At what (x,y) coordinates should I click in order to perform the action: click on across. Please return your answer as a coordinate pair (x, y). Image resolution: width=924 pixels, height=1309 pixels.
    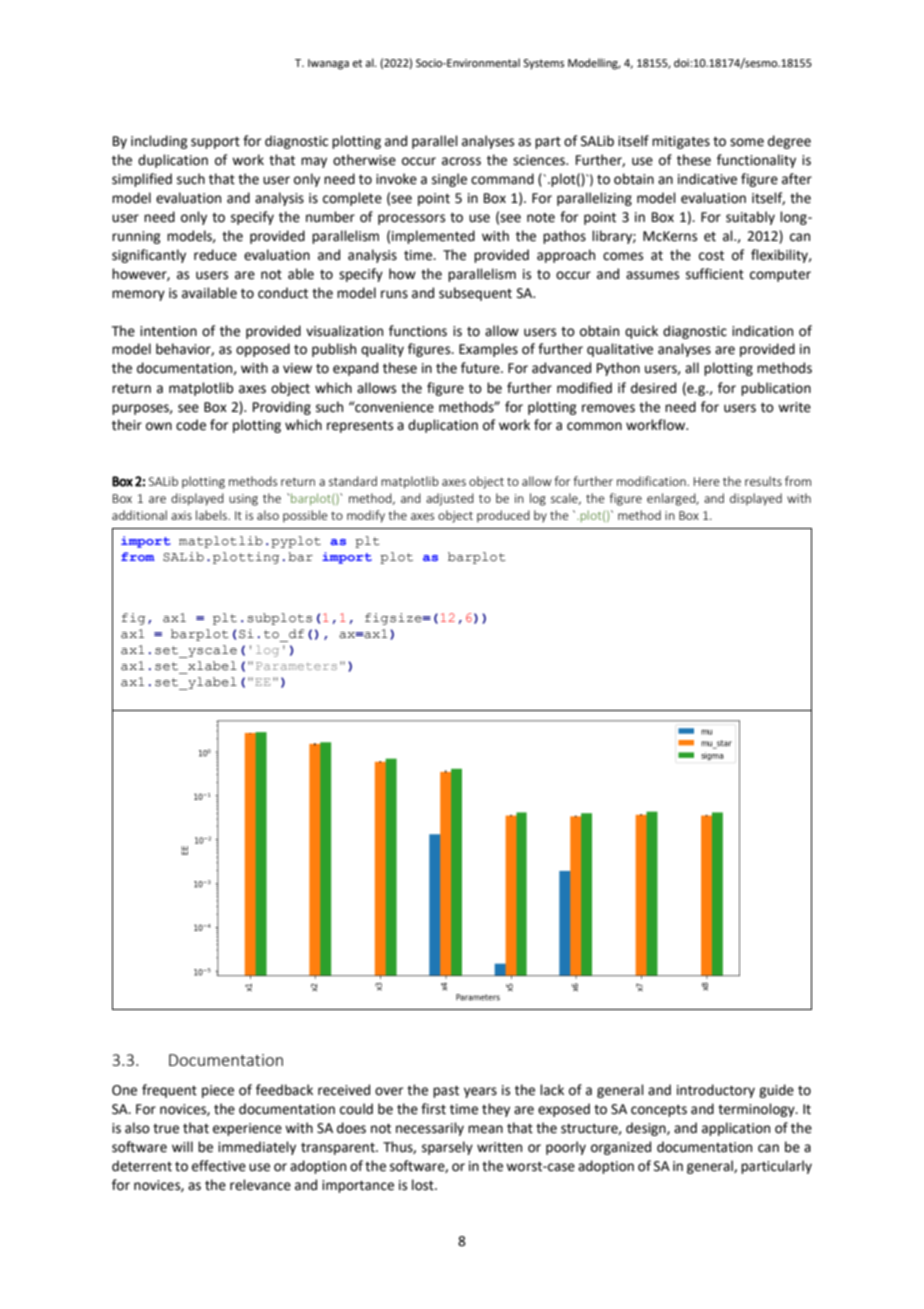
    Looking at the image, I should click on (461, 161).
